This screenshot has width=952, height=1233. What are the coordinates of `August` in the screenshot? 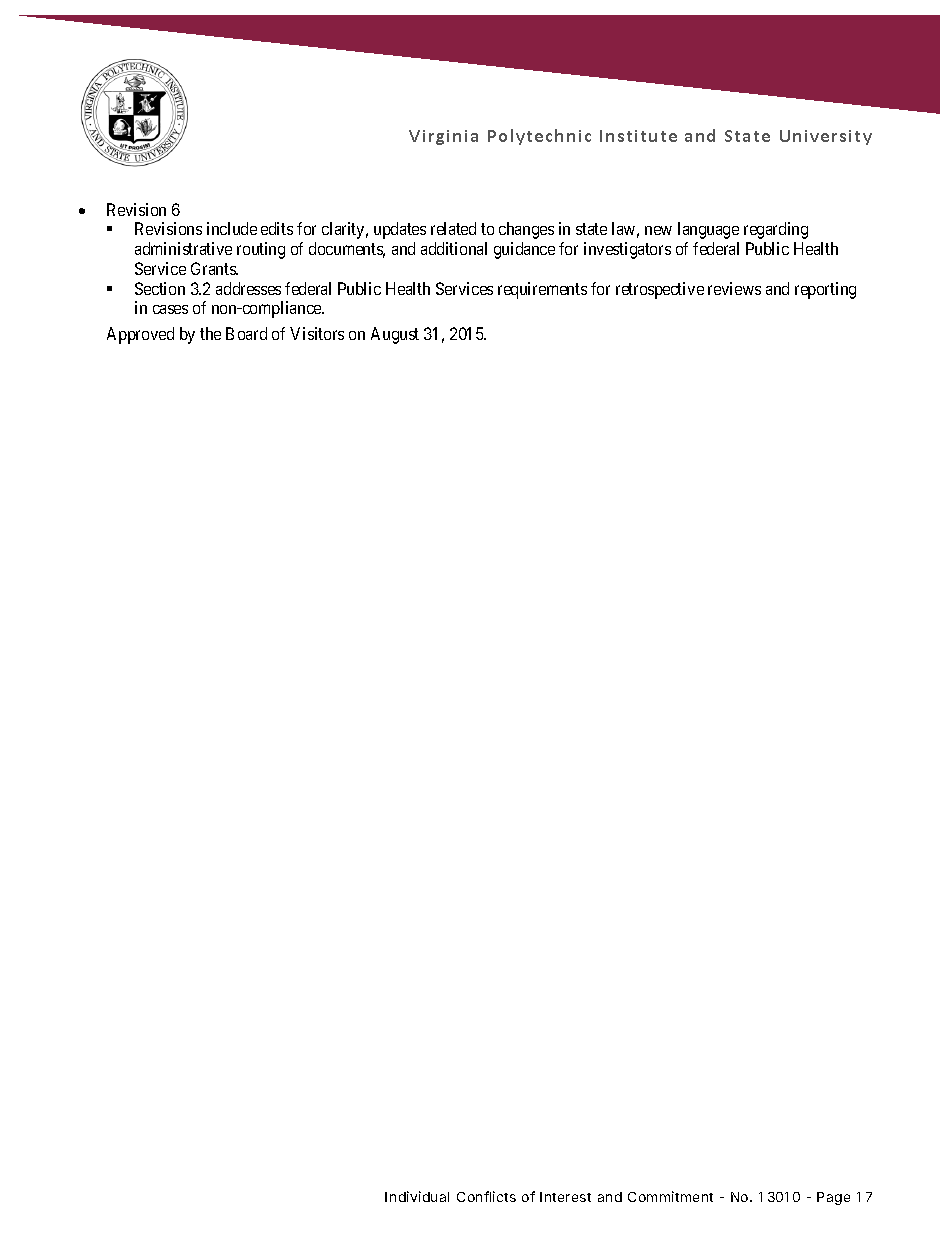 It's located at (395, 335).
